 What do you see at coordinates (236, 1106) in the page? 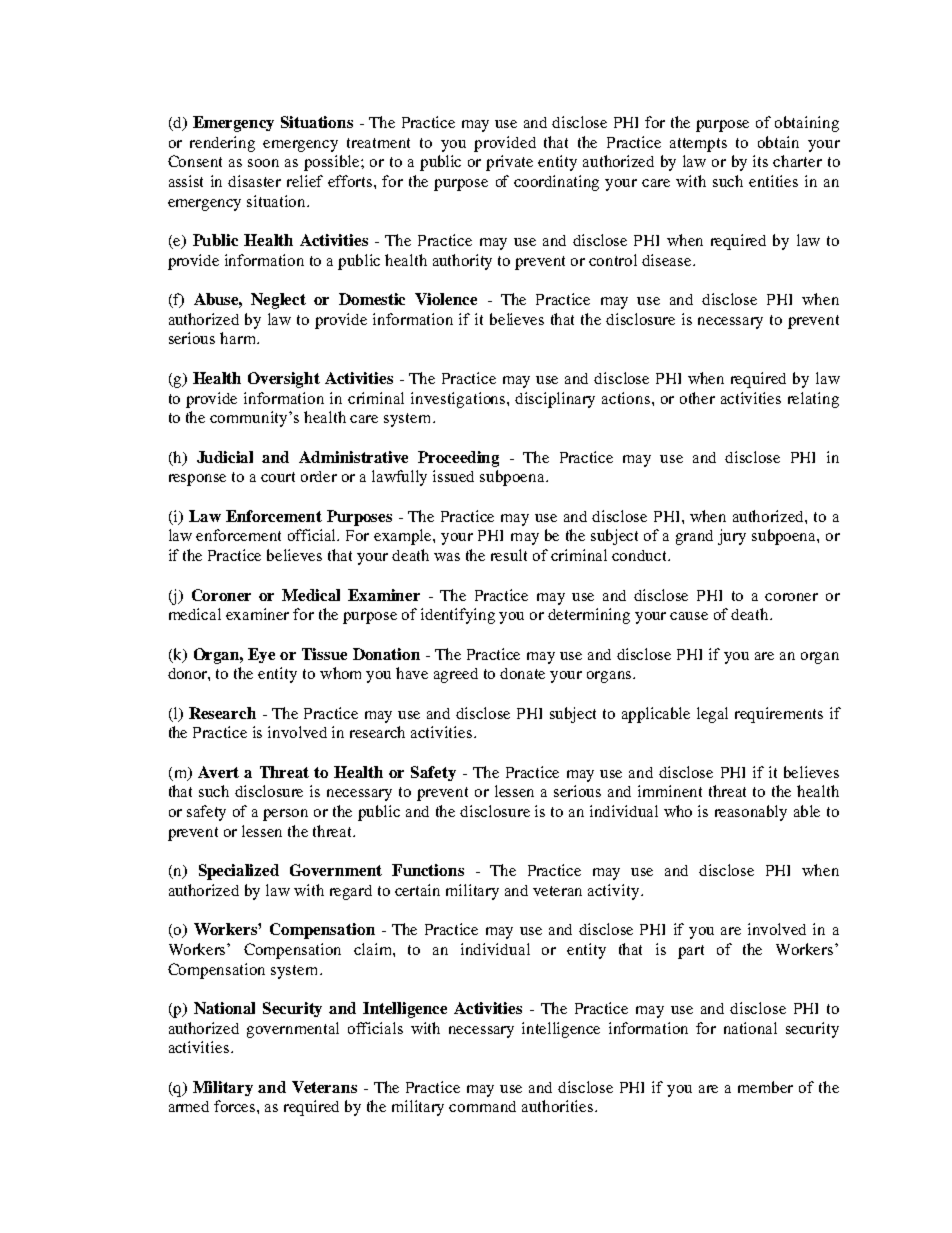
I see `forces` at bounding box center [236, 1106].
